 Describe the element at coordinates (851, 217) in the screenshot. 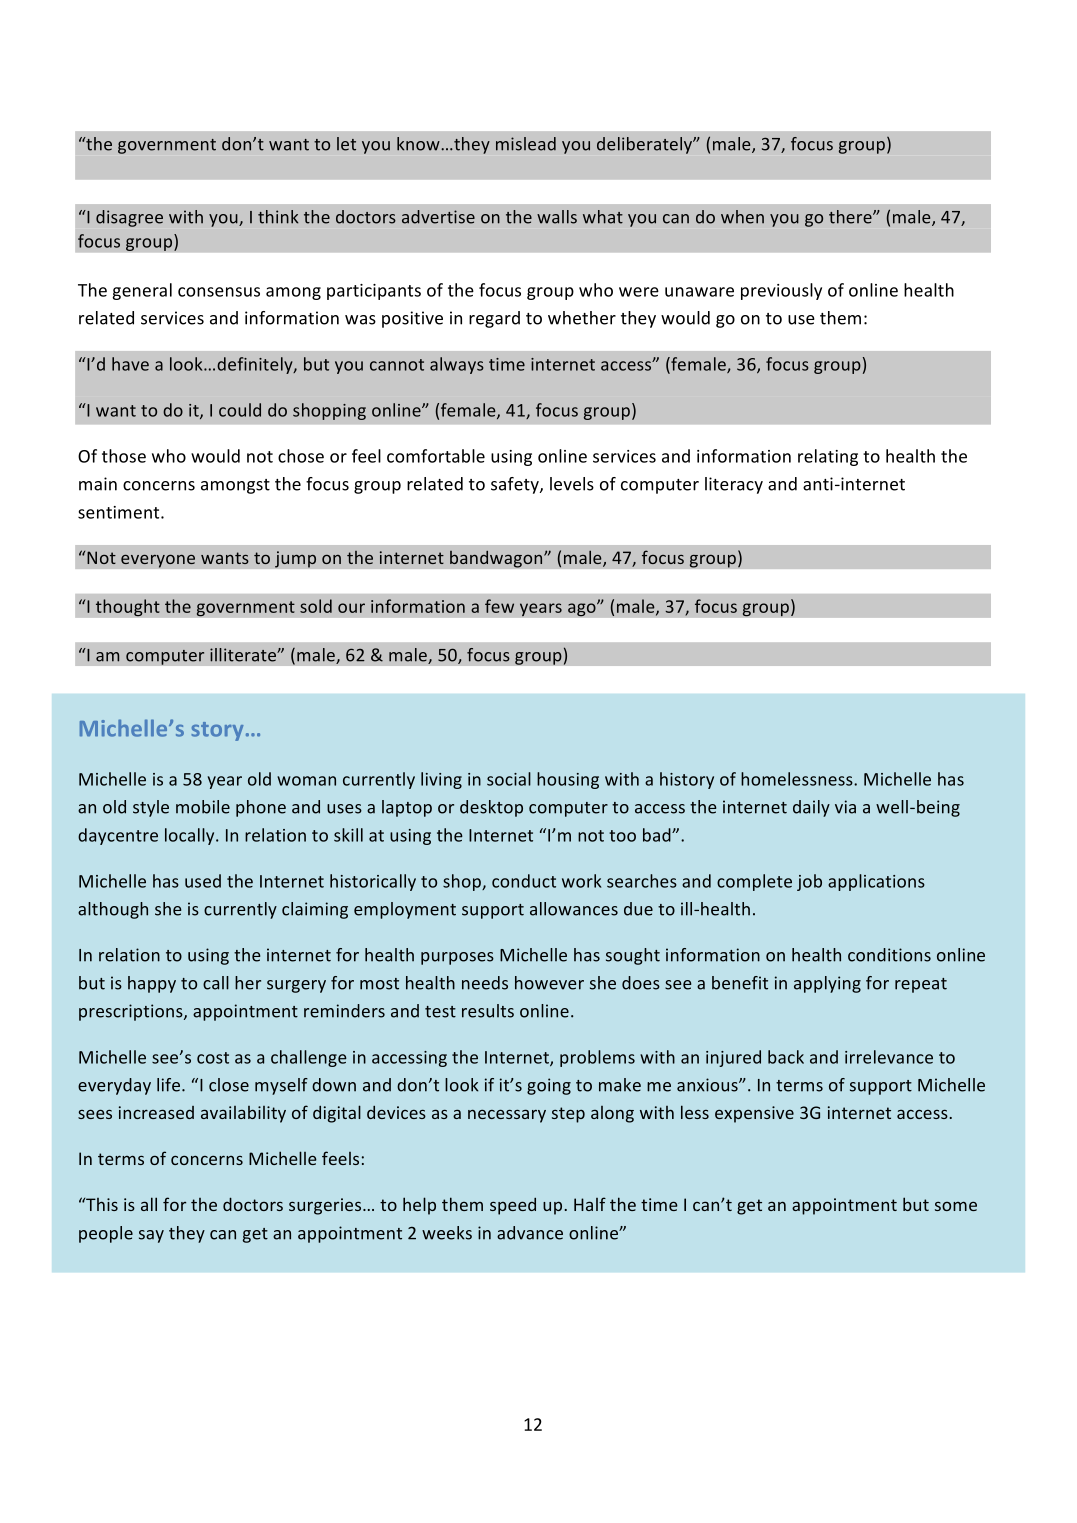

I see `there` at that location.
